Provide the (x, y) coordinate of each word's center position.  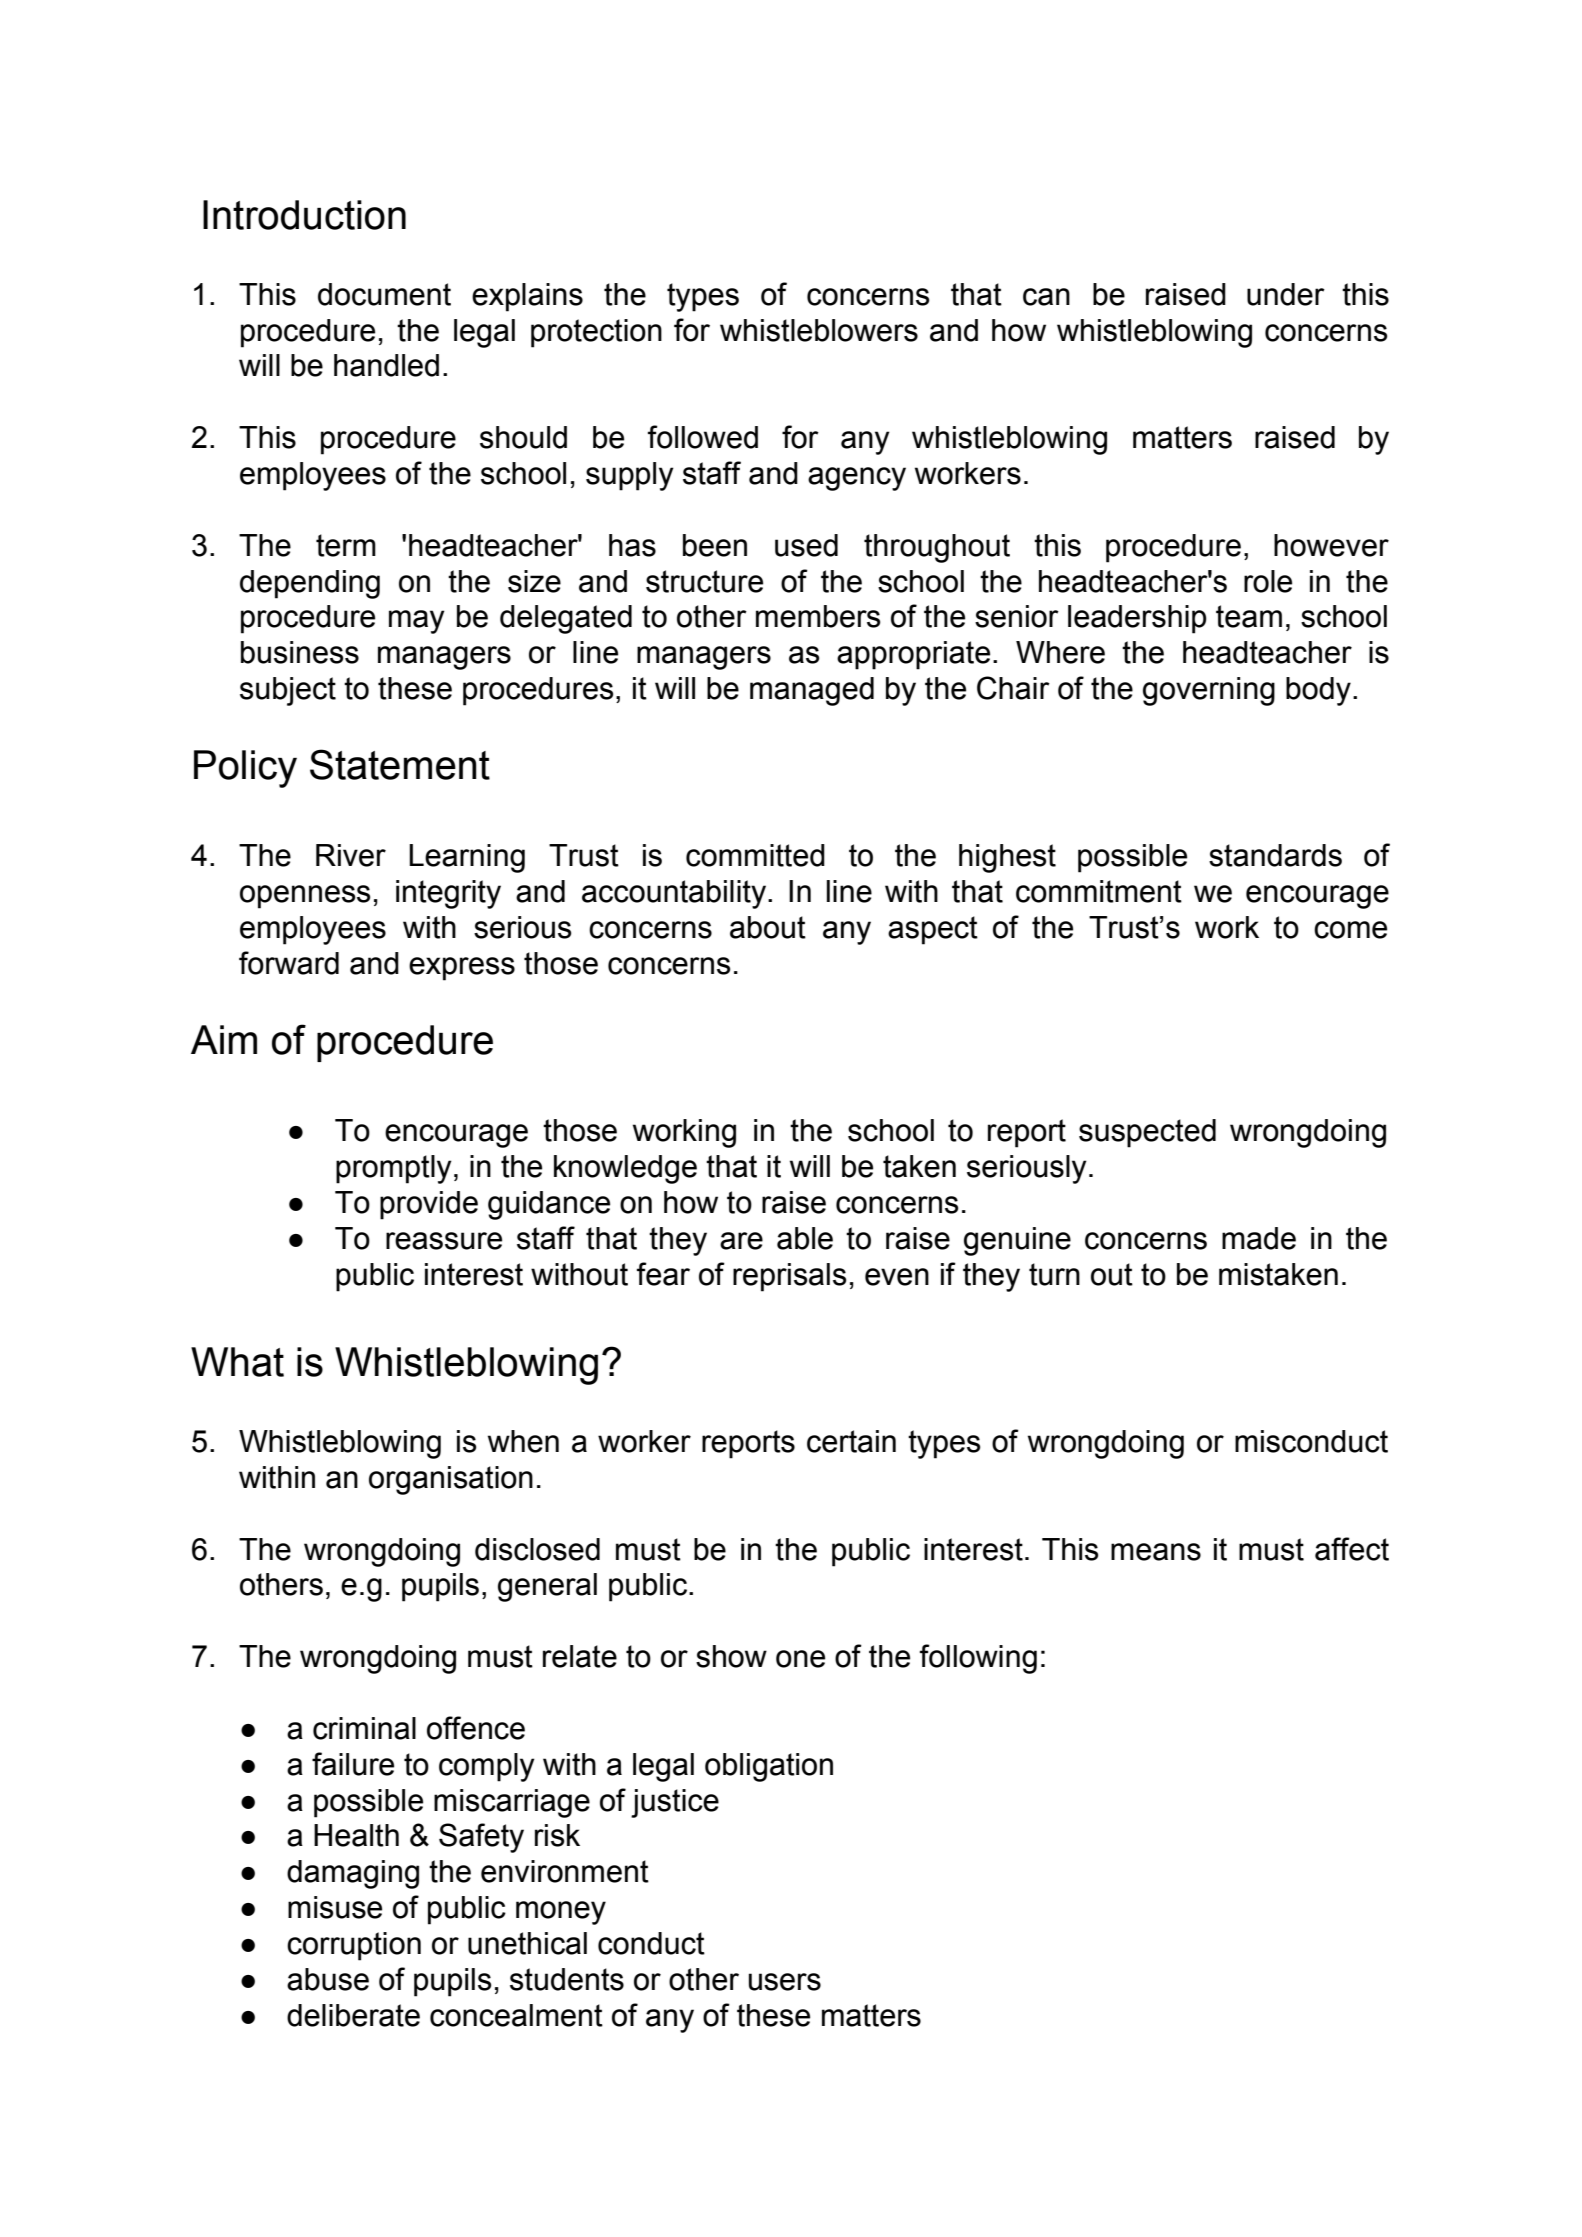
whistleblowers (819, 330)
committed (755, 855)
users (785, 1982)
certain (851, 1441)
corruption (354, 1946)
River (351, 855)
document (384, 294)
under (1286, 294)
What (237, 1362)
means (1156, 1552)
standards (1275, 855)
